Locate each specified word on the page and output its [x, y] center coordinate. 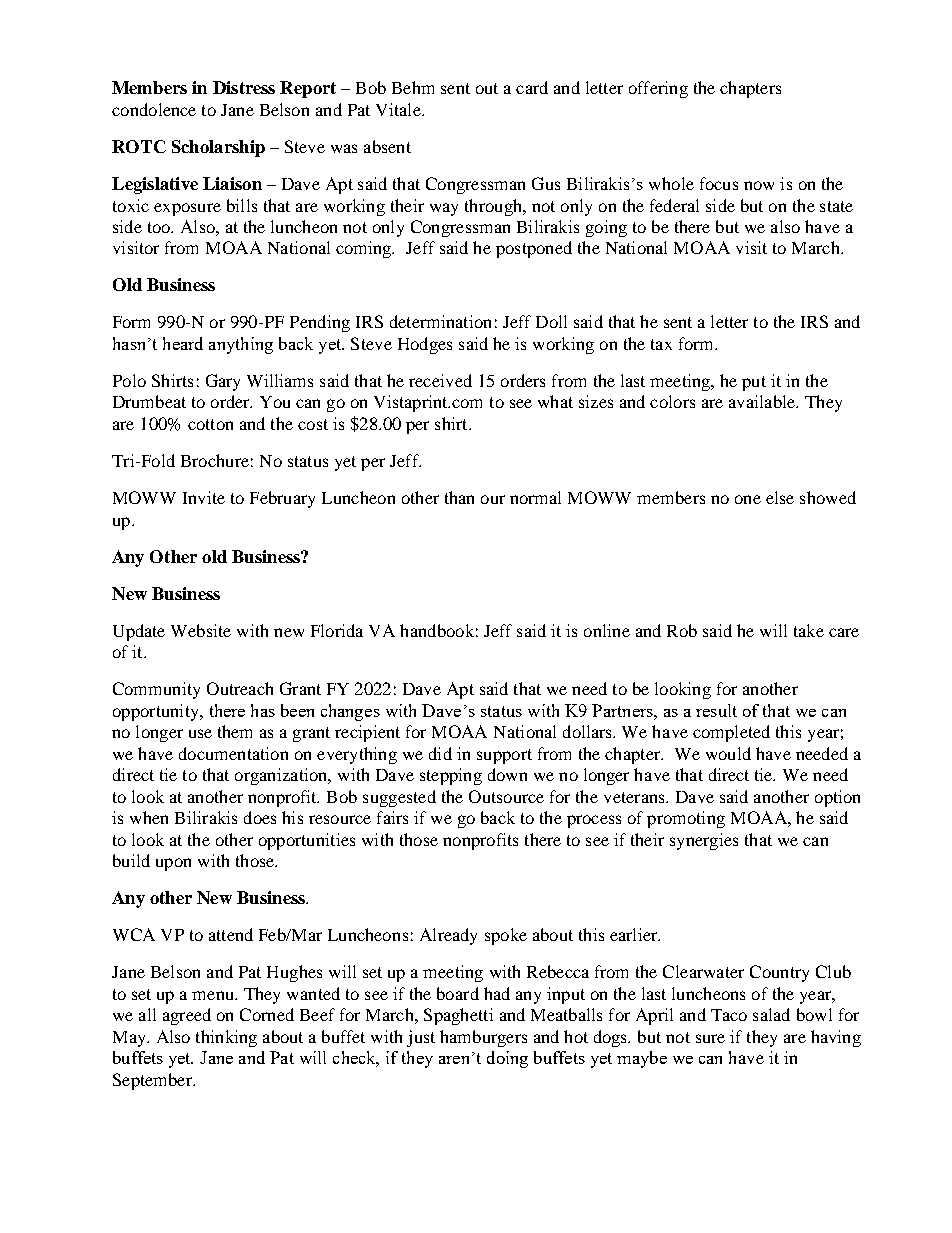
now [759, 185]
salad [771, 1014]
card [532, 87]
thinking [226, 1038]
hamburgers [483, 1038]
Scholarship [218, 148]
